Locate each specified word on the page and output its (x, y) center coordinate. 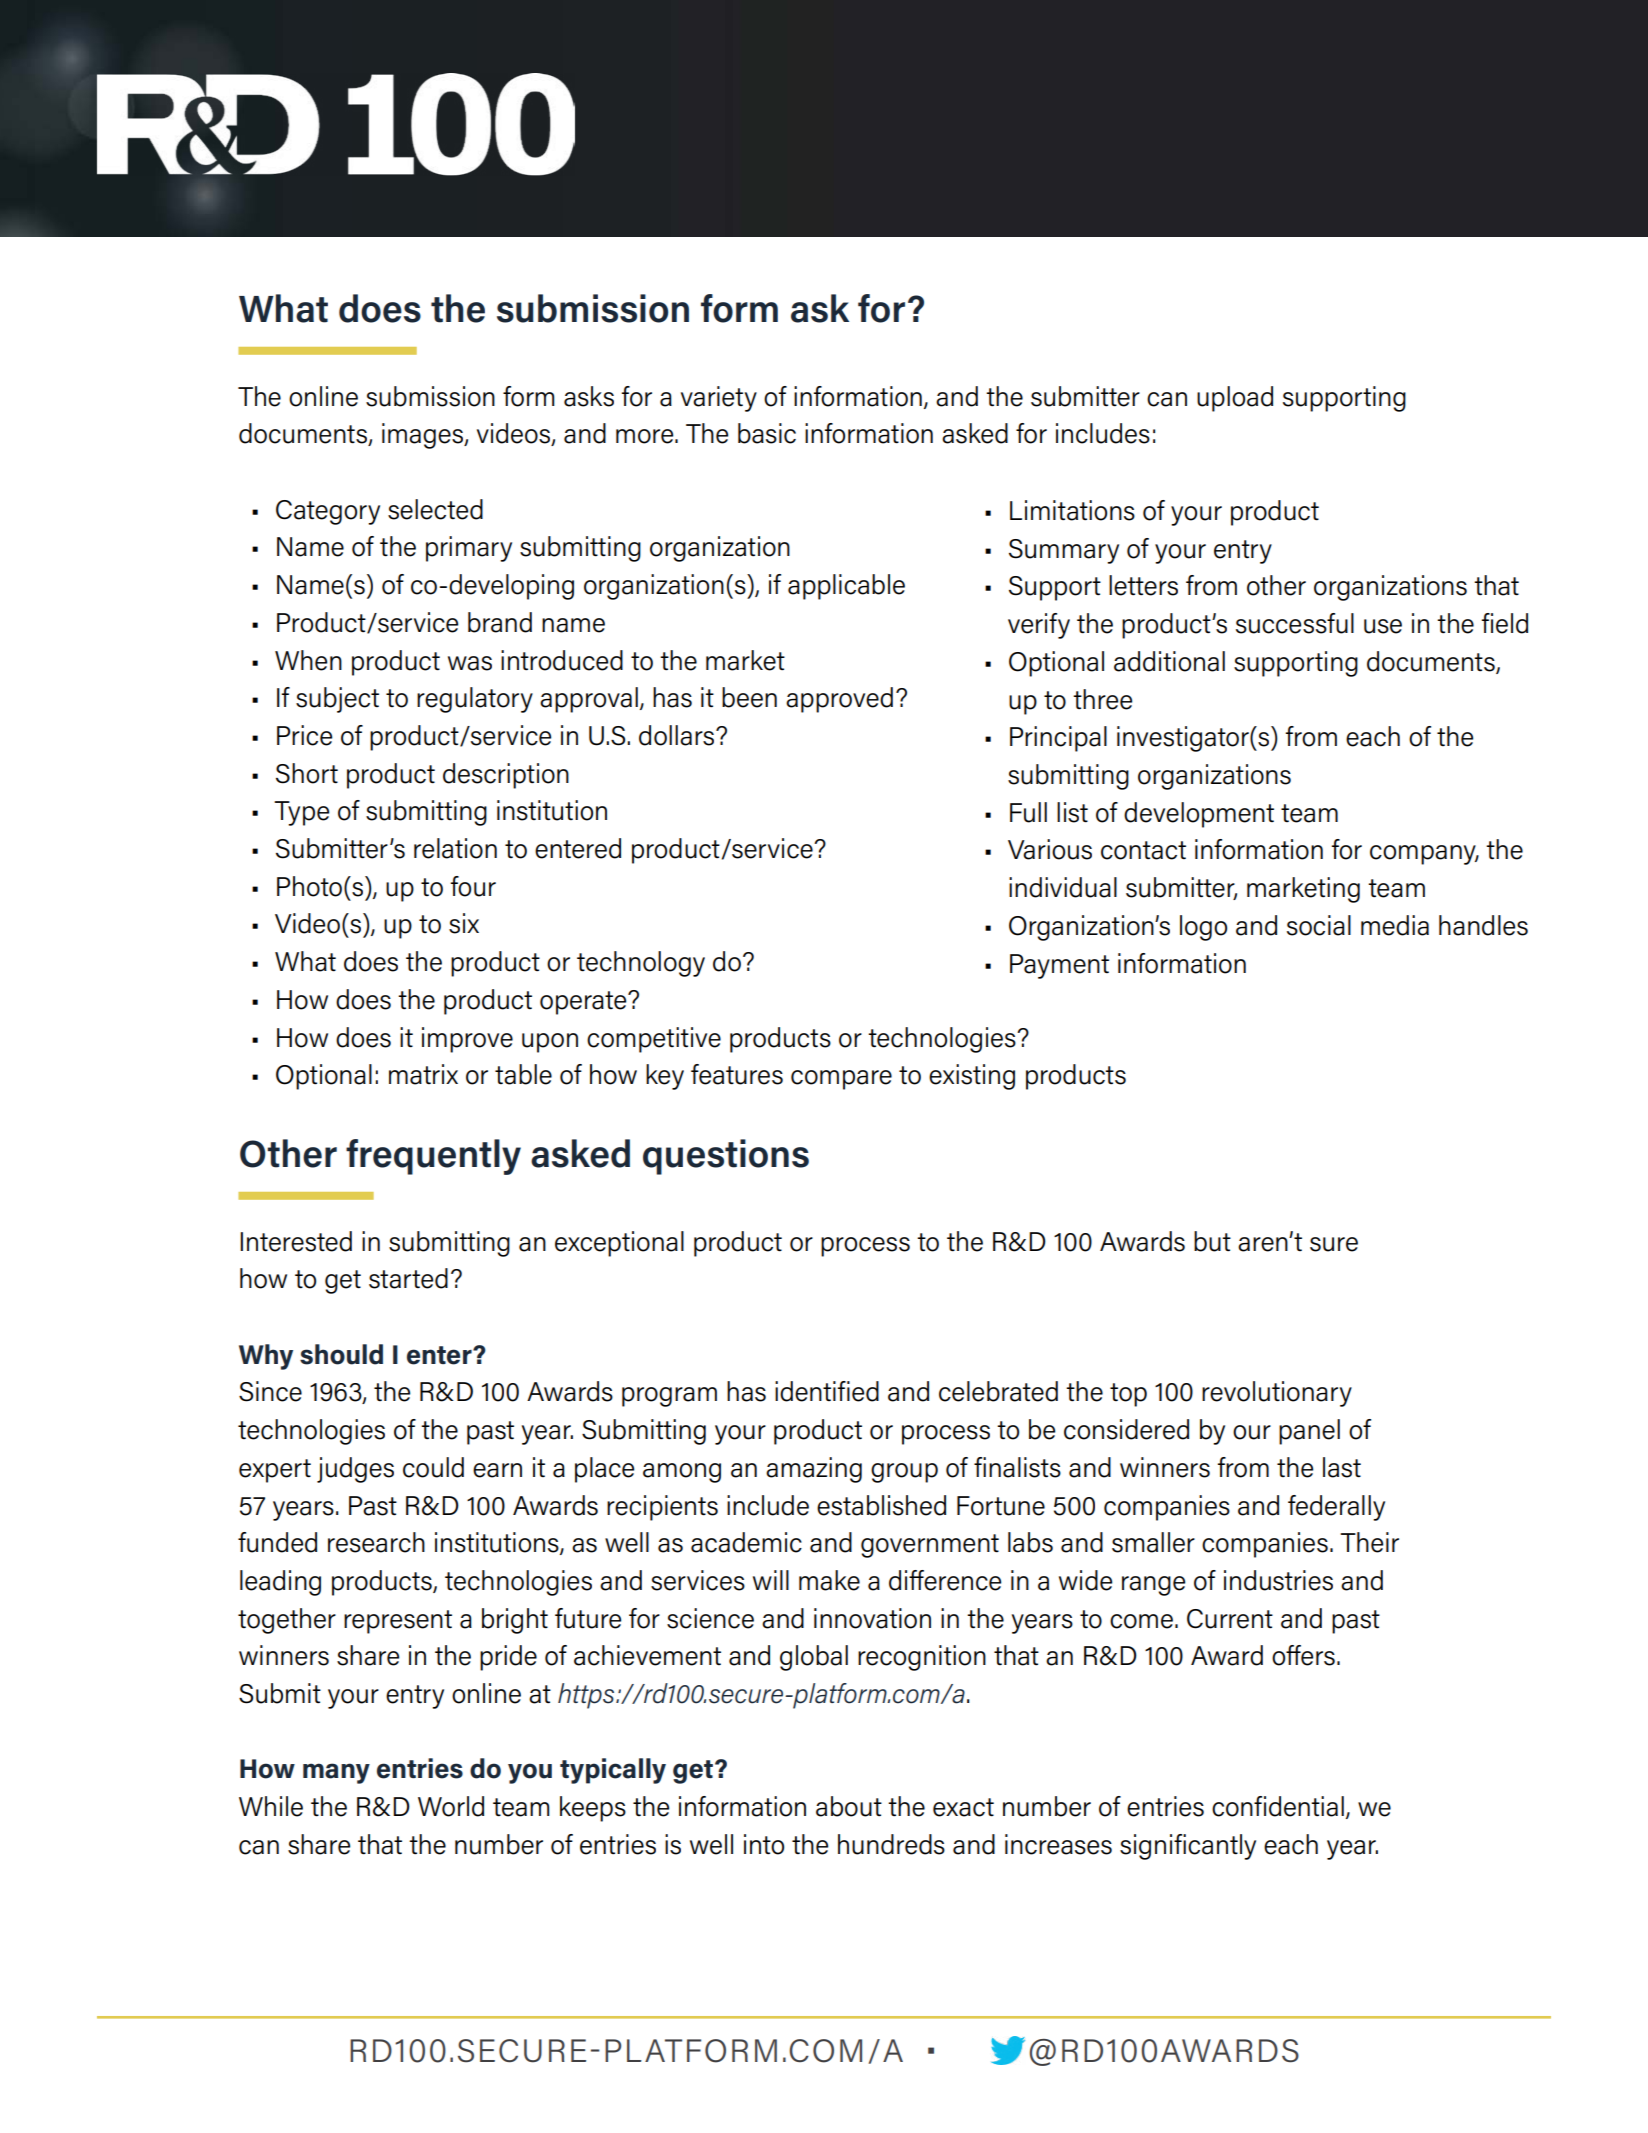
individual (1063, 887)
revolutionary (1277, 1394)
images (423, 436)
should (341, 1354)
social (1319, 925)
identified (827, 1391)
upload (1235, 399)
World (451, 1806)
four (473, 886)
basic (767, 433)
